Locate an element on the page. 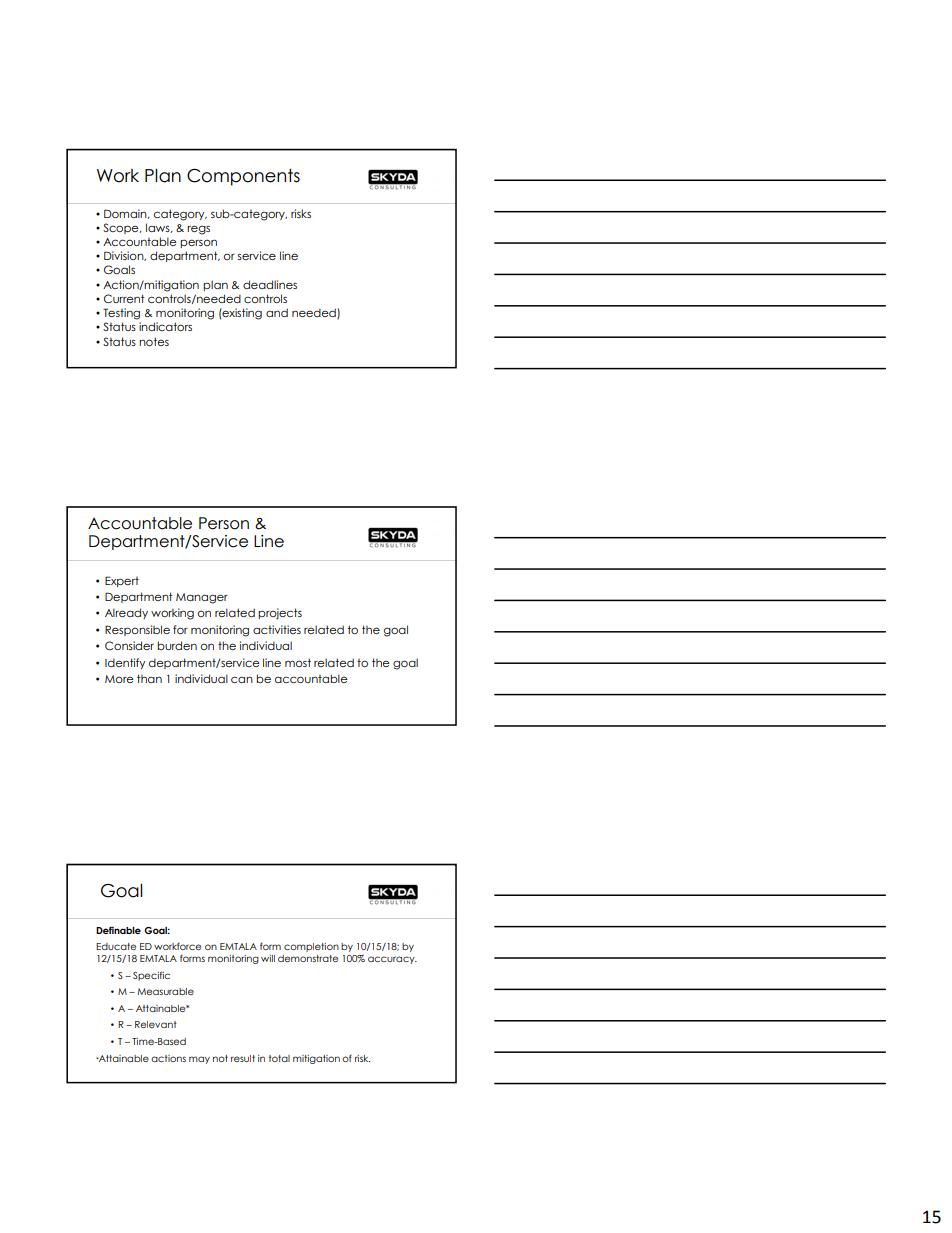 The height and width of the page is (1233, 952). Scope is located at coordinates (122, 228).
